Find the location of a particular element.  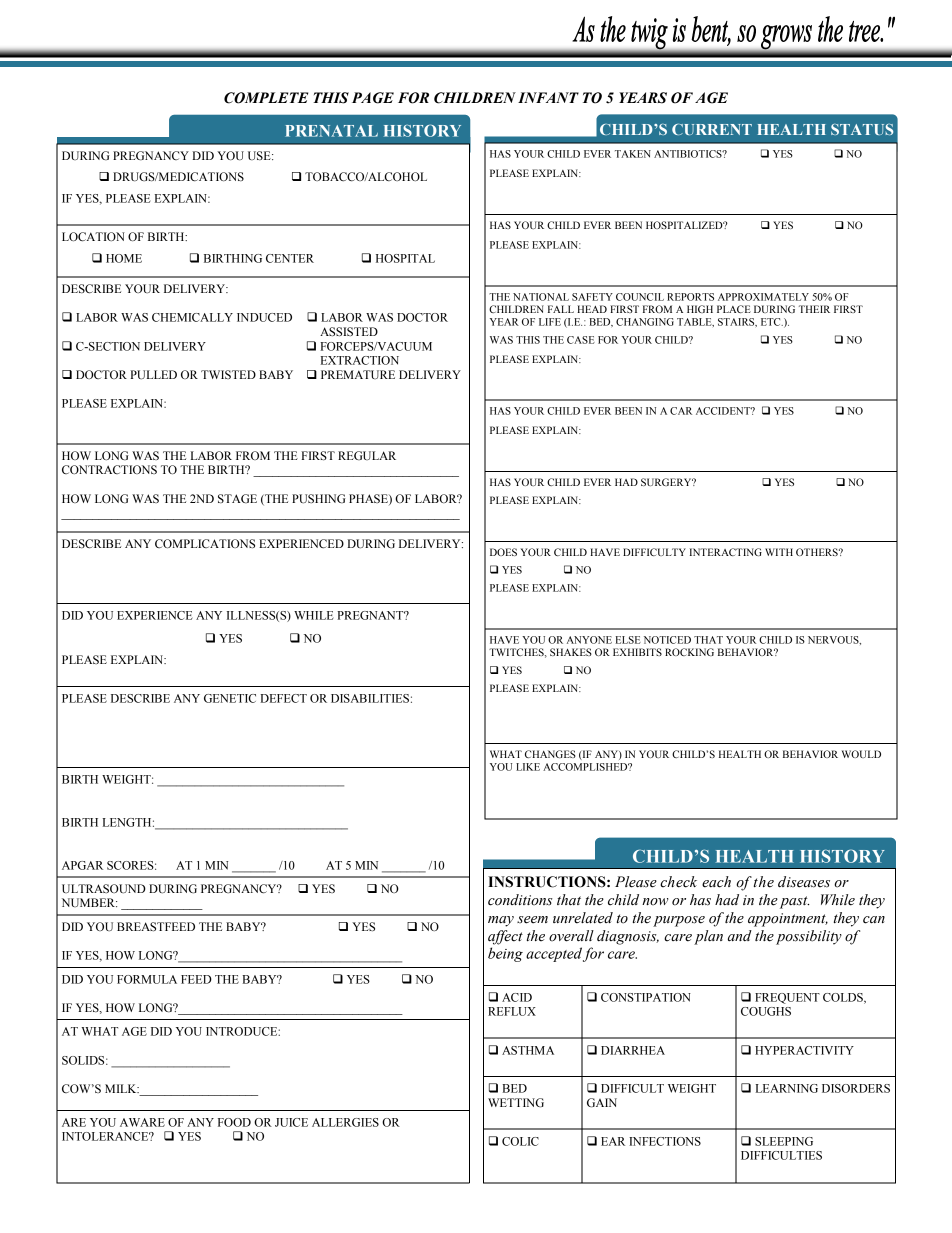

COMPLETE is located at coordinates (266, 98).
